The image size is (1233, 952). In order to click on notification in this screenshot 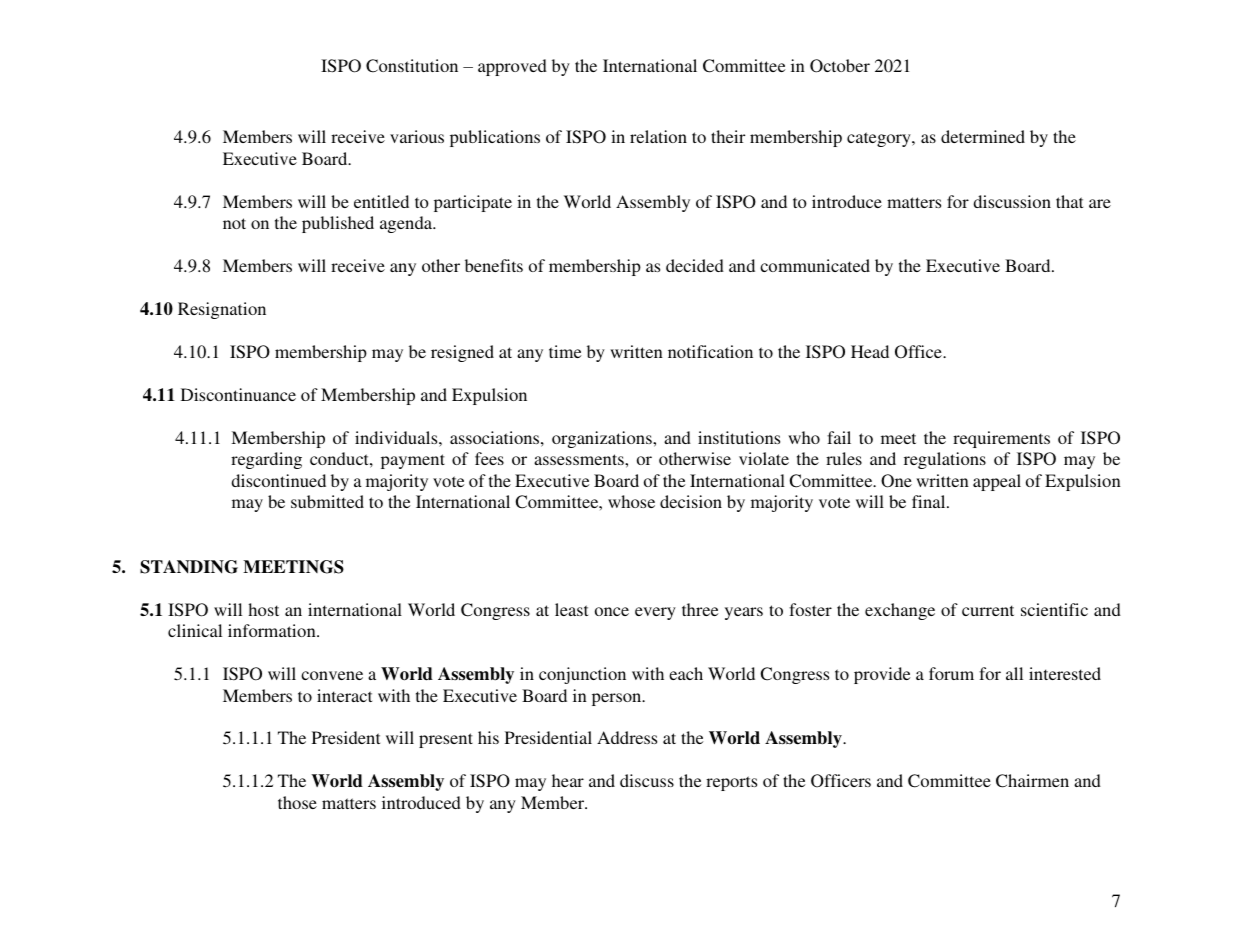, I will do `click(710, 351)`.
